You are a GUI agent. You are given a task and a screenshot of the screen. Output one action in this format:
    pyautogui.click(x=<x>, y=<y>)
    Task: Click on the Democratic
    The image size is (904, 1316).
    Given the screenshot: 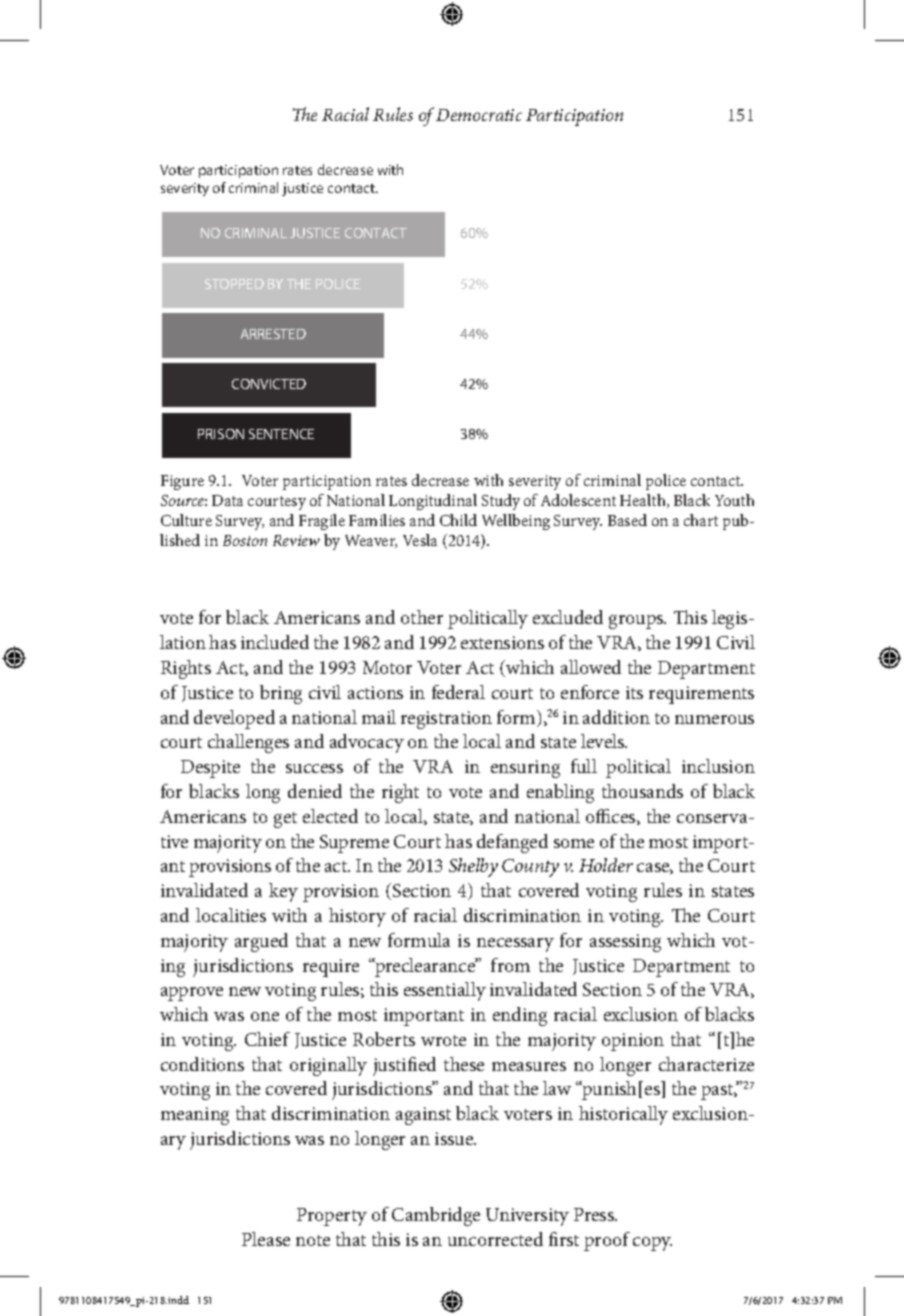 What is the action you would take?
    pyautogui.click(x=479, y=115)
